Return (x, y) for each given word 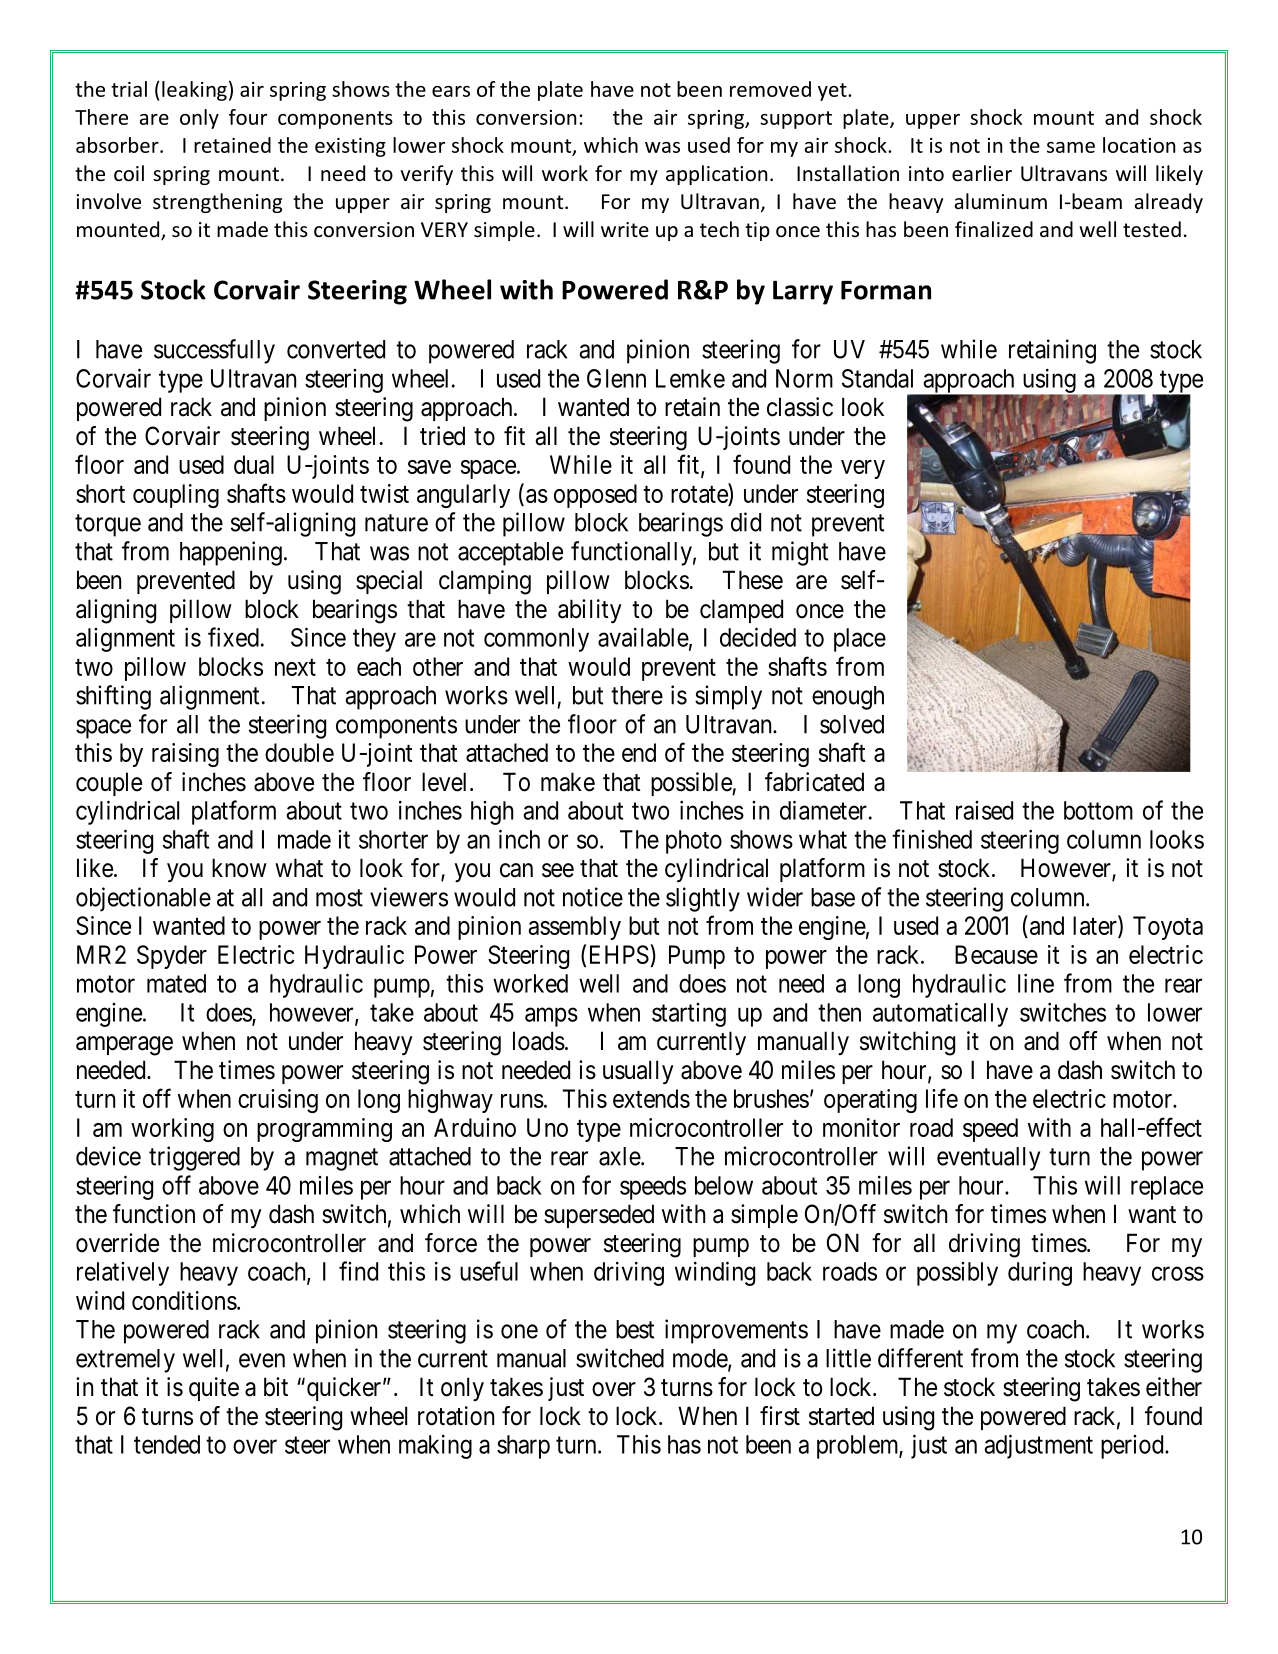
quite (214, 1389)
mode (701, 1359)
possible (692, 784)
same (1071, 147)
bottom (1098, 810)
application (716, 175)
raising (185, 755)
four (248, 117)
